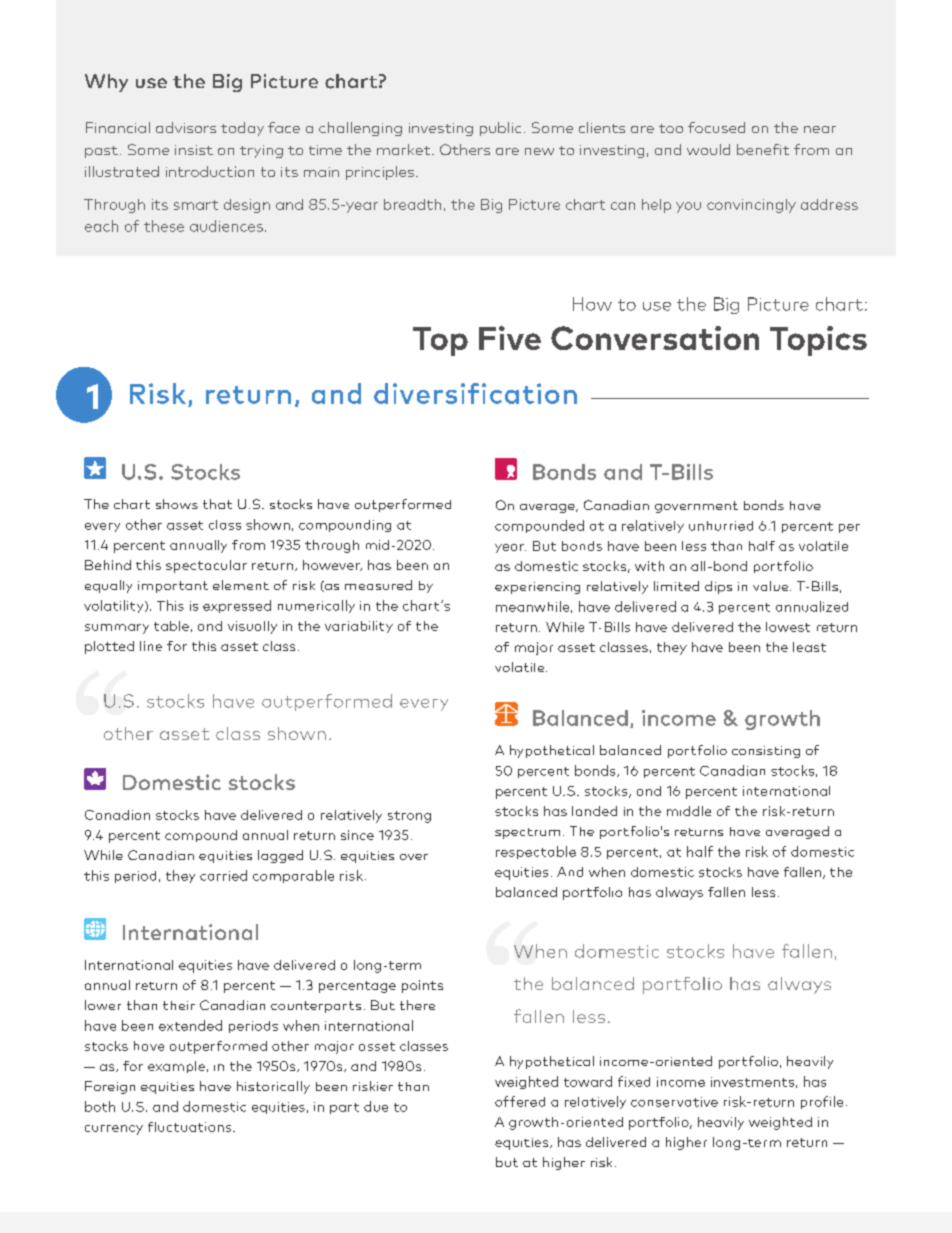  What do you see at coordinates (177, 504) in the page?
I see `shows` at bounding box center [177, 504].
